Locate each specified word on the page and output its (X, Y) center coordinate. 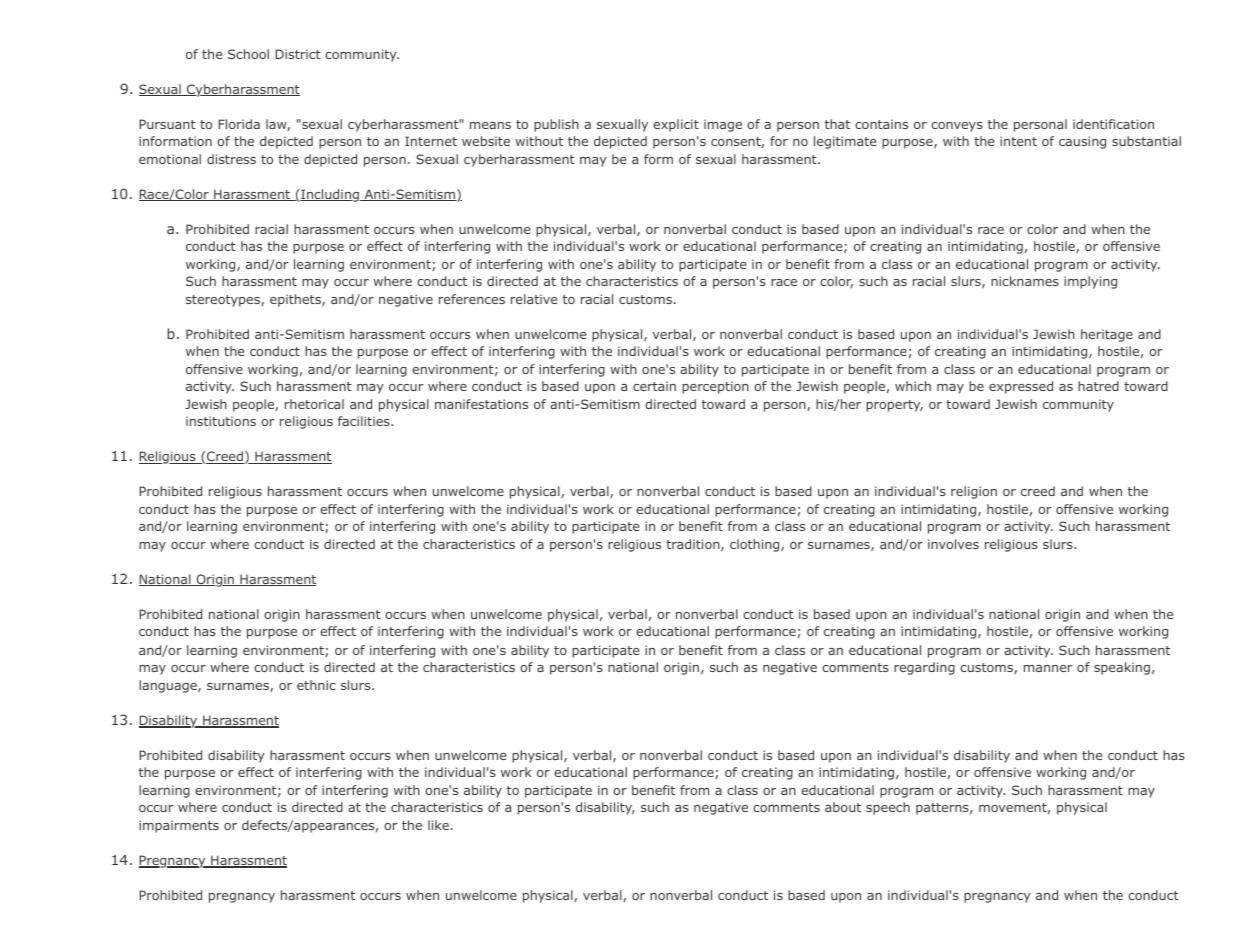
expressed (1021, 387)
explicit (676, 125)
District (298, 54)
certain (654, 386)
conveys (957, 127)
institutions (221, 421)
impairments (179, 826)
